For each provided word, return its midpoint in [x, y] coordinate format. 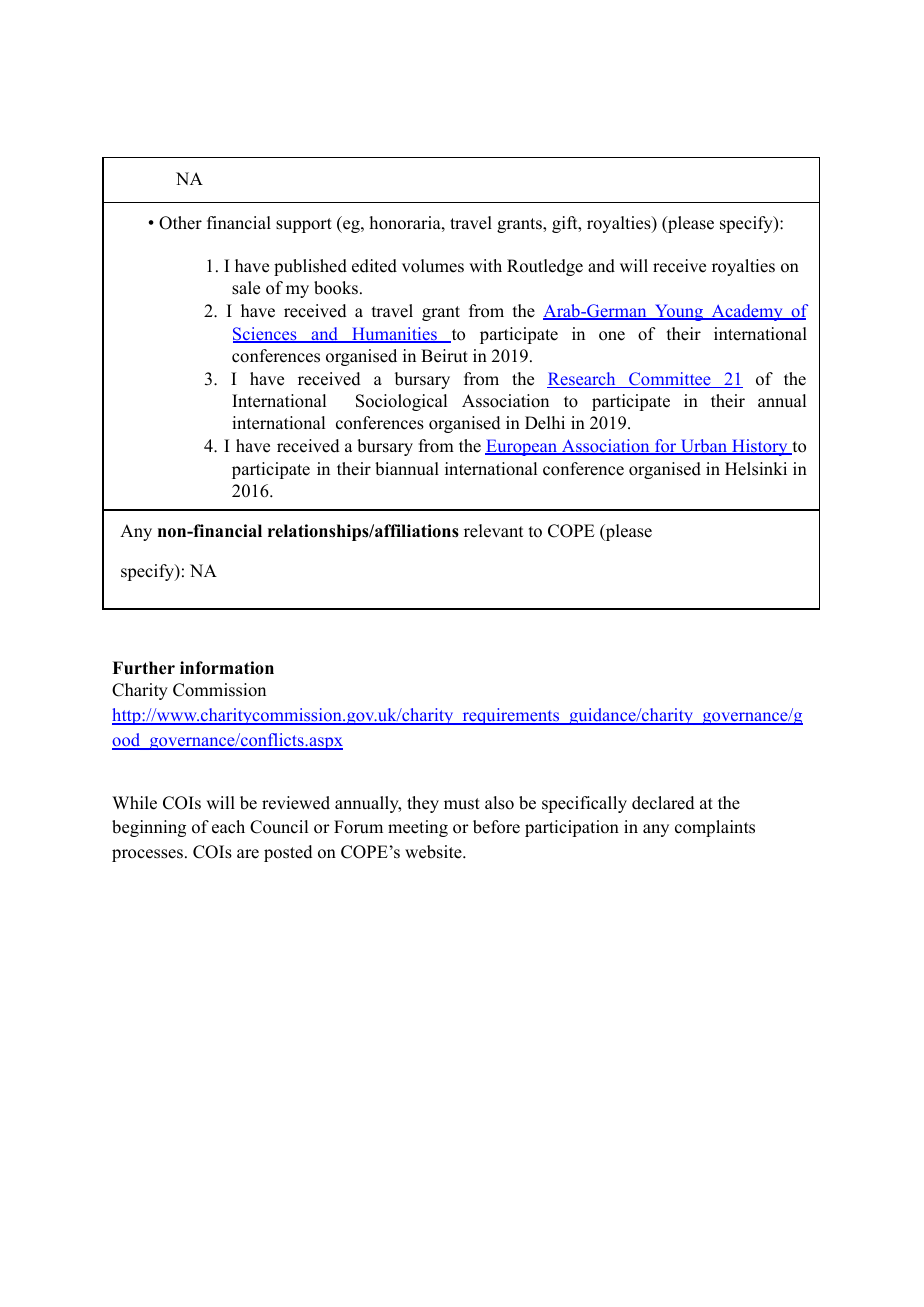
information [227, 668]
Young [679, 312]
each [228, 827]
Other [180, 223]
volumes [433, 266]
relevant [493, 531]
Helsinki [756, 469]
